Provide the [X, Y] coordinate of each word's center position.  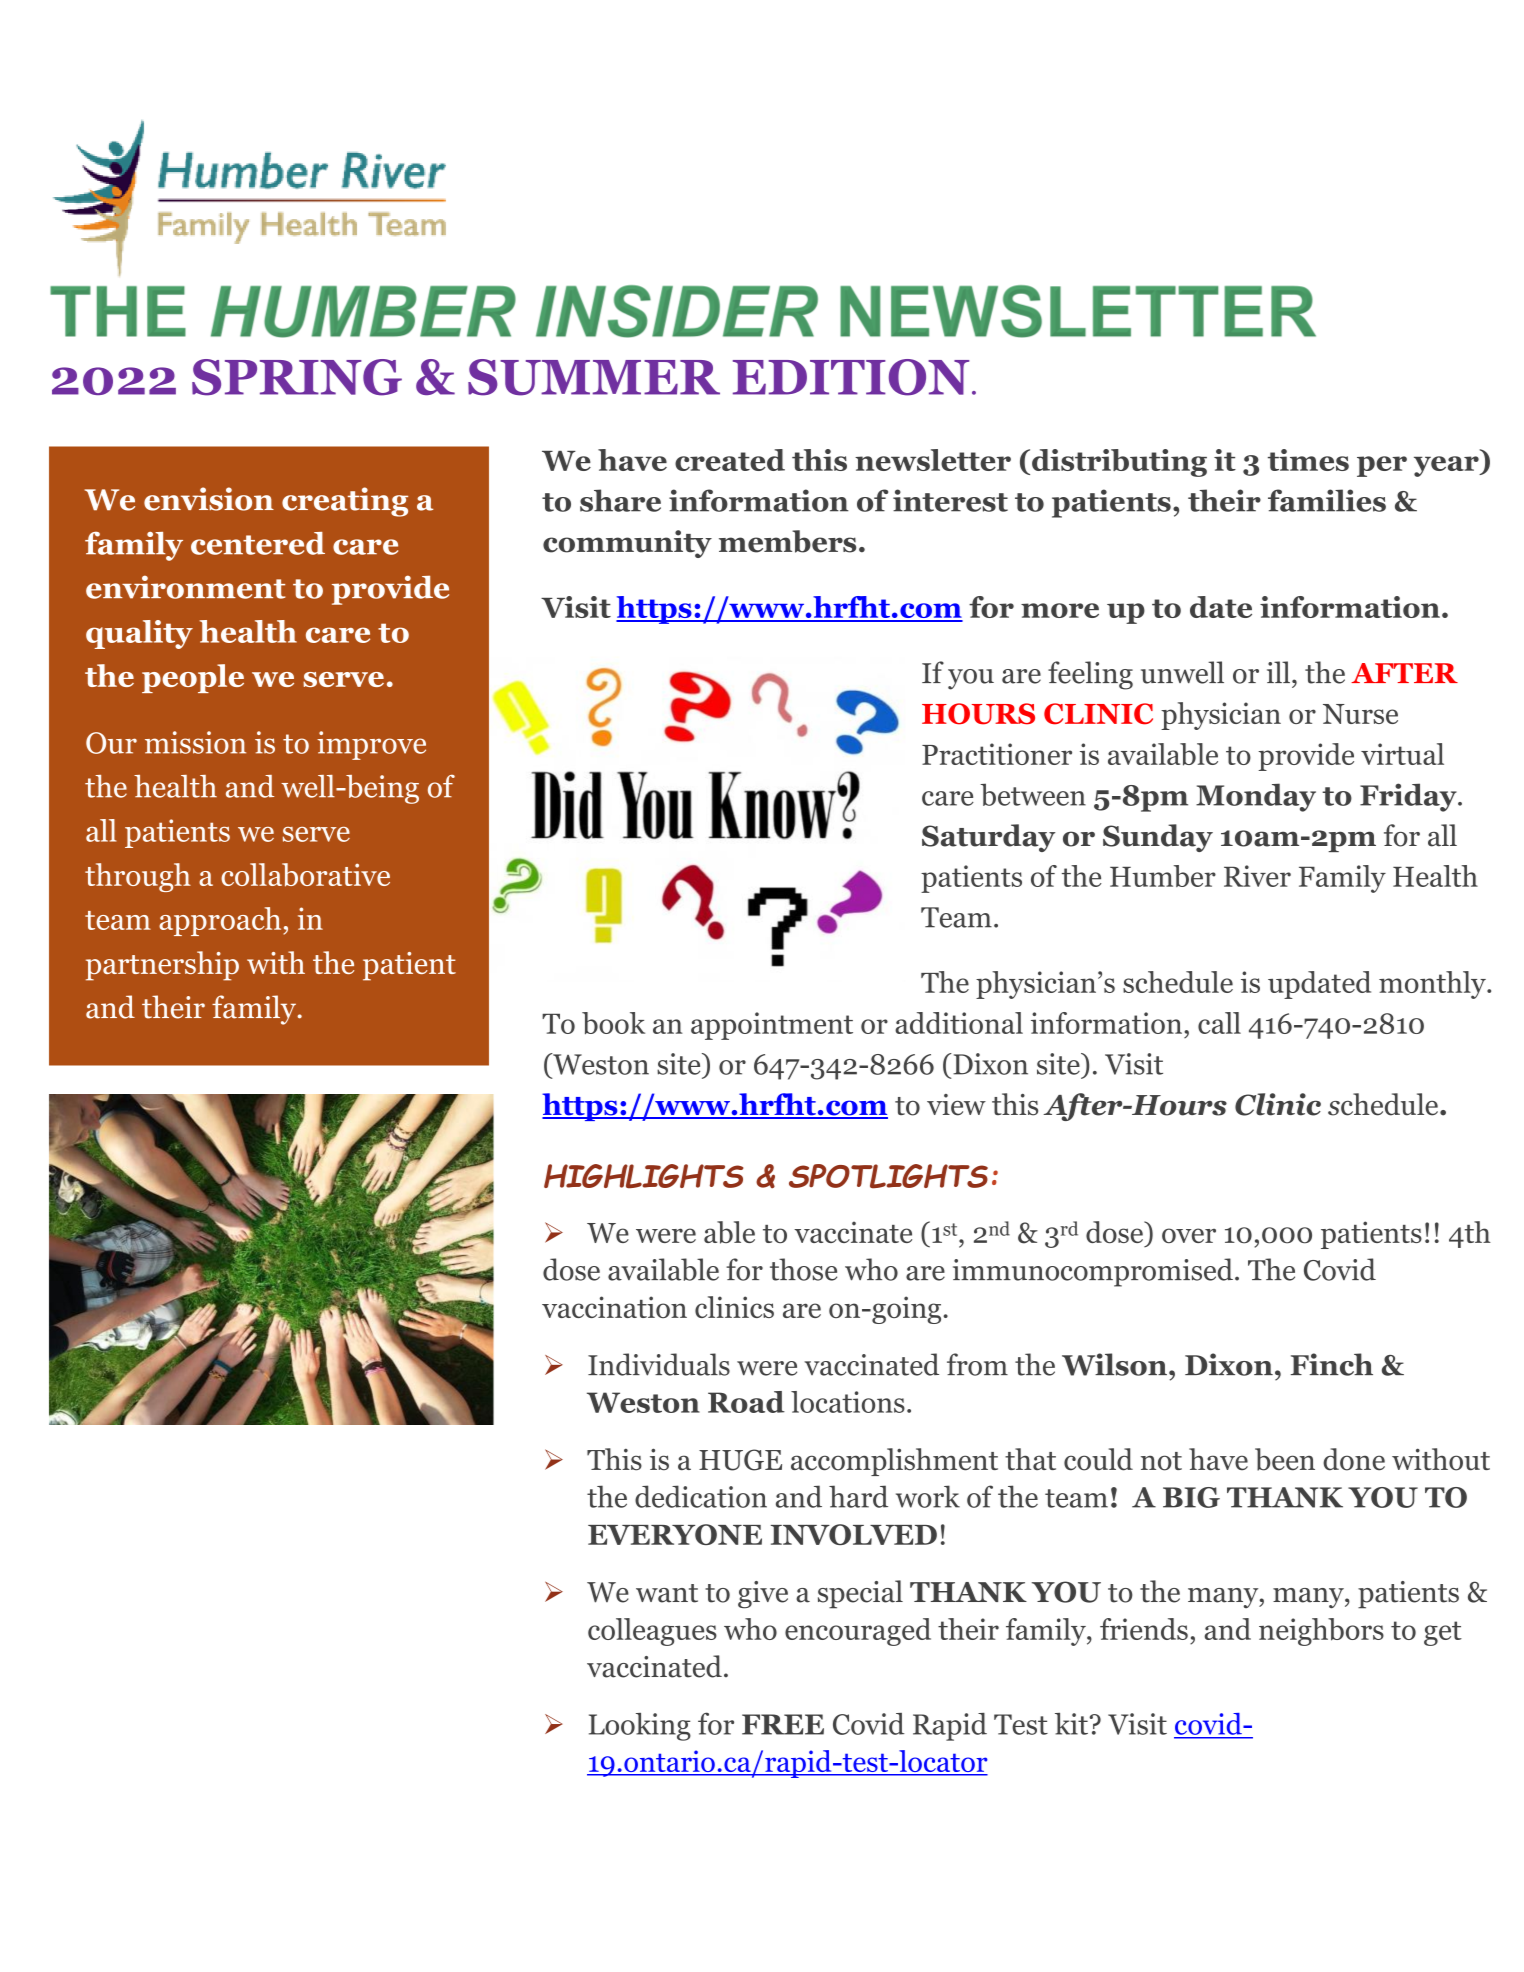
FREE [783, 1724]
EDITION [851, 377]
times [1308, 460]
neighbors [1321, 1632]
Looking [640, 1727]
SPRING [297, 377]
